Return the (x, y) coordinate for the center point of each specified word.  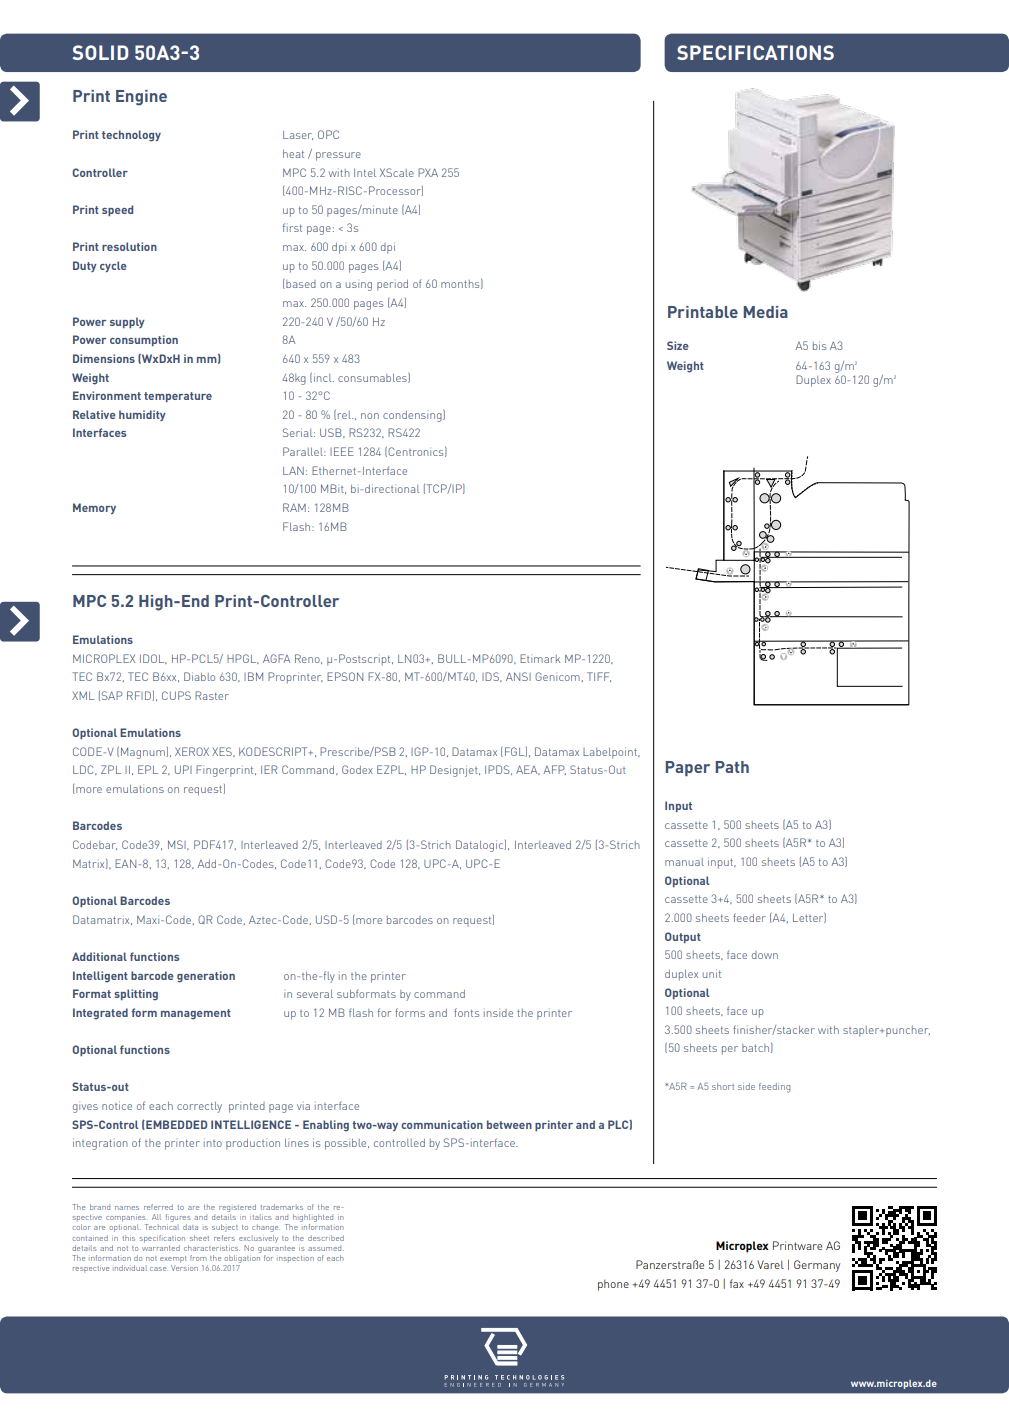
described (326, 1238)
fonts (466, 1012)
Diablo (199, 676)
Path (732, 767)
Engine (141, 98)
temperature (178, 397)
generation (206, 977)
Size (678, 345)
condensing (413, 416)
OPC (328, 134)
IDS (491, 677)
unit (712, 973)
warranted (161, 1246)
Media (765, 312)
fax (737, 1283)
